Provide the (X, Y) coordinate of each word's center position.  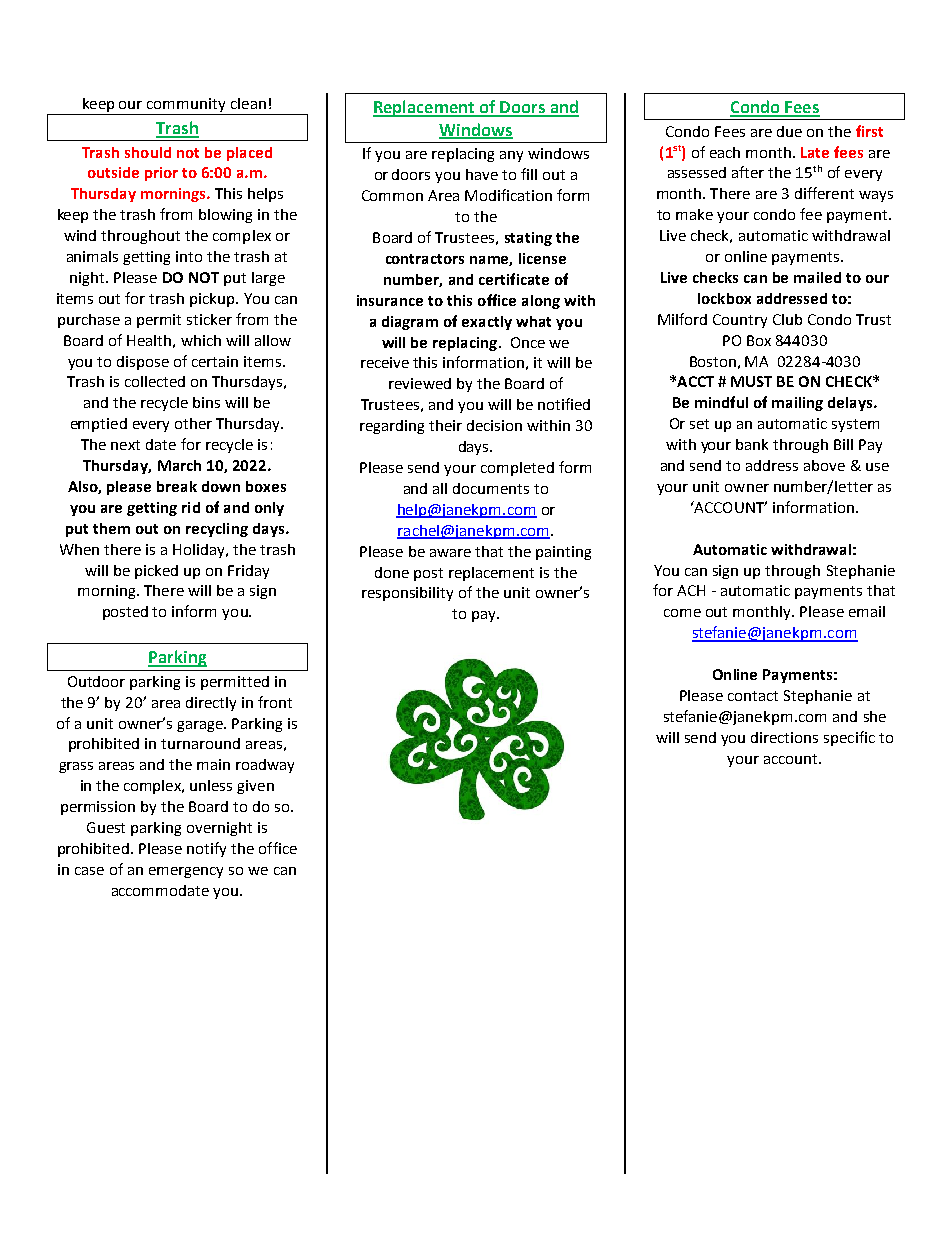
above (824, 465)
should (148, 152)
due (789, 131)
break (177, 486)
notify (206, 849)
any (511, 156)
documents (491, 488)
